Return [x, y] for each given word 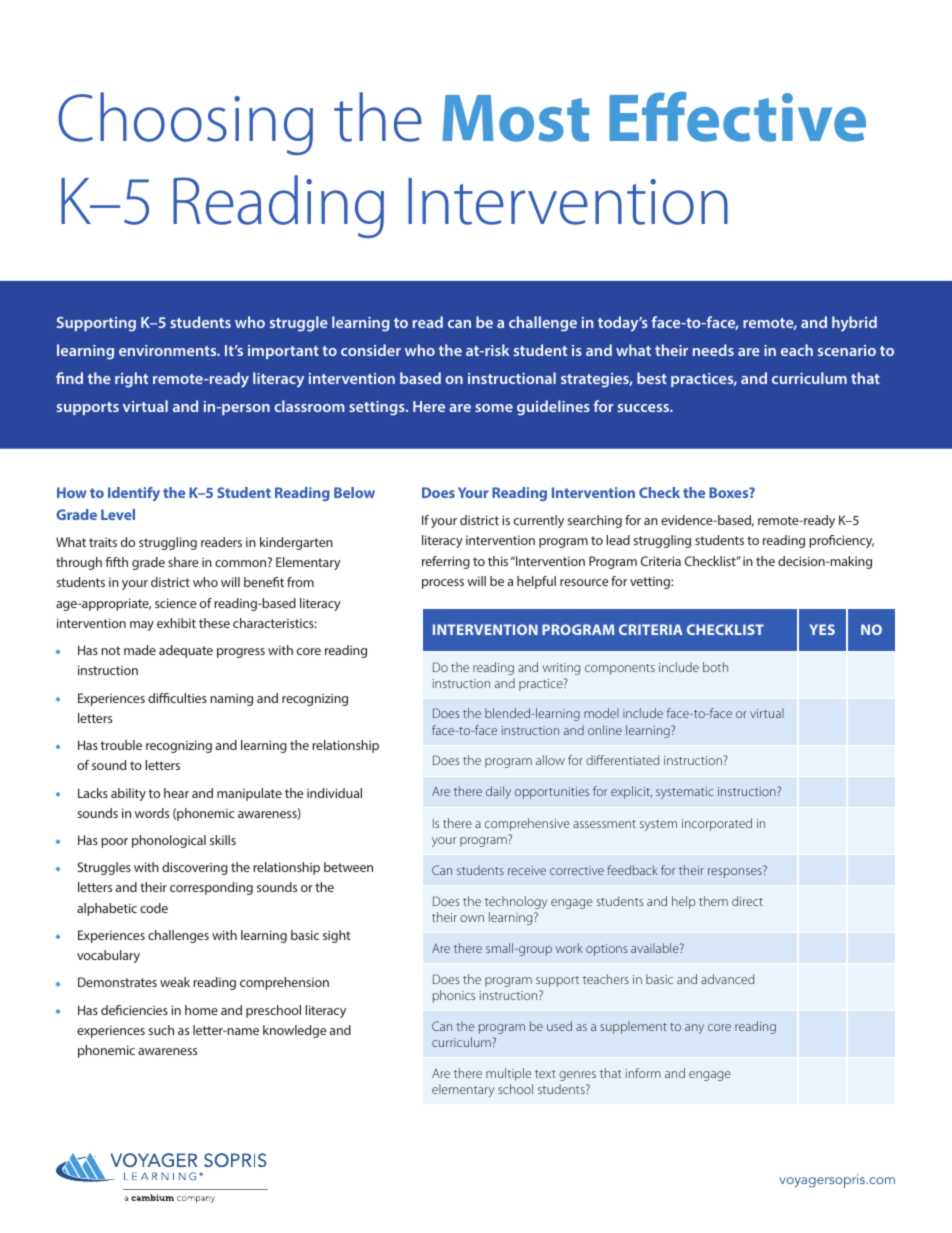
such [161, 1030]
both [715, 667]
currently [539, 521]
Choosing [185, 123]
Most [515, 118]
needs [713, 350]
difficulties [177, 698]
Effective [737, 117]
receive [527, 870]
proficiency [841, 541]
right [131, 380]
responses [736, 872]
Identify [134, 494]
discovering [195, 868]
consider [371, 350]
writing [561, 669]
